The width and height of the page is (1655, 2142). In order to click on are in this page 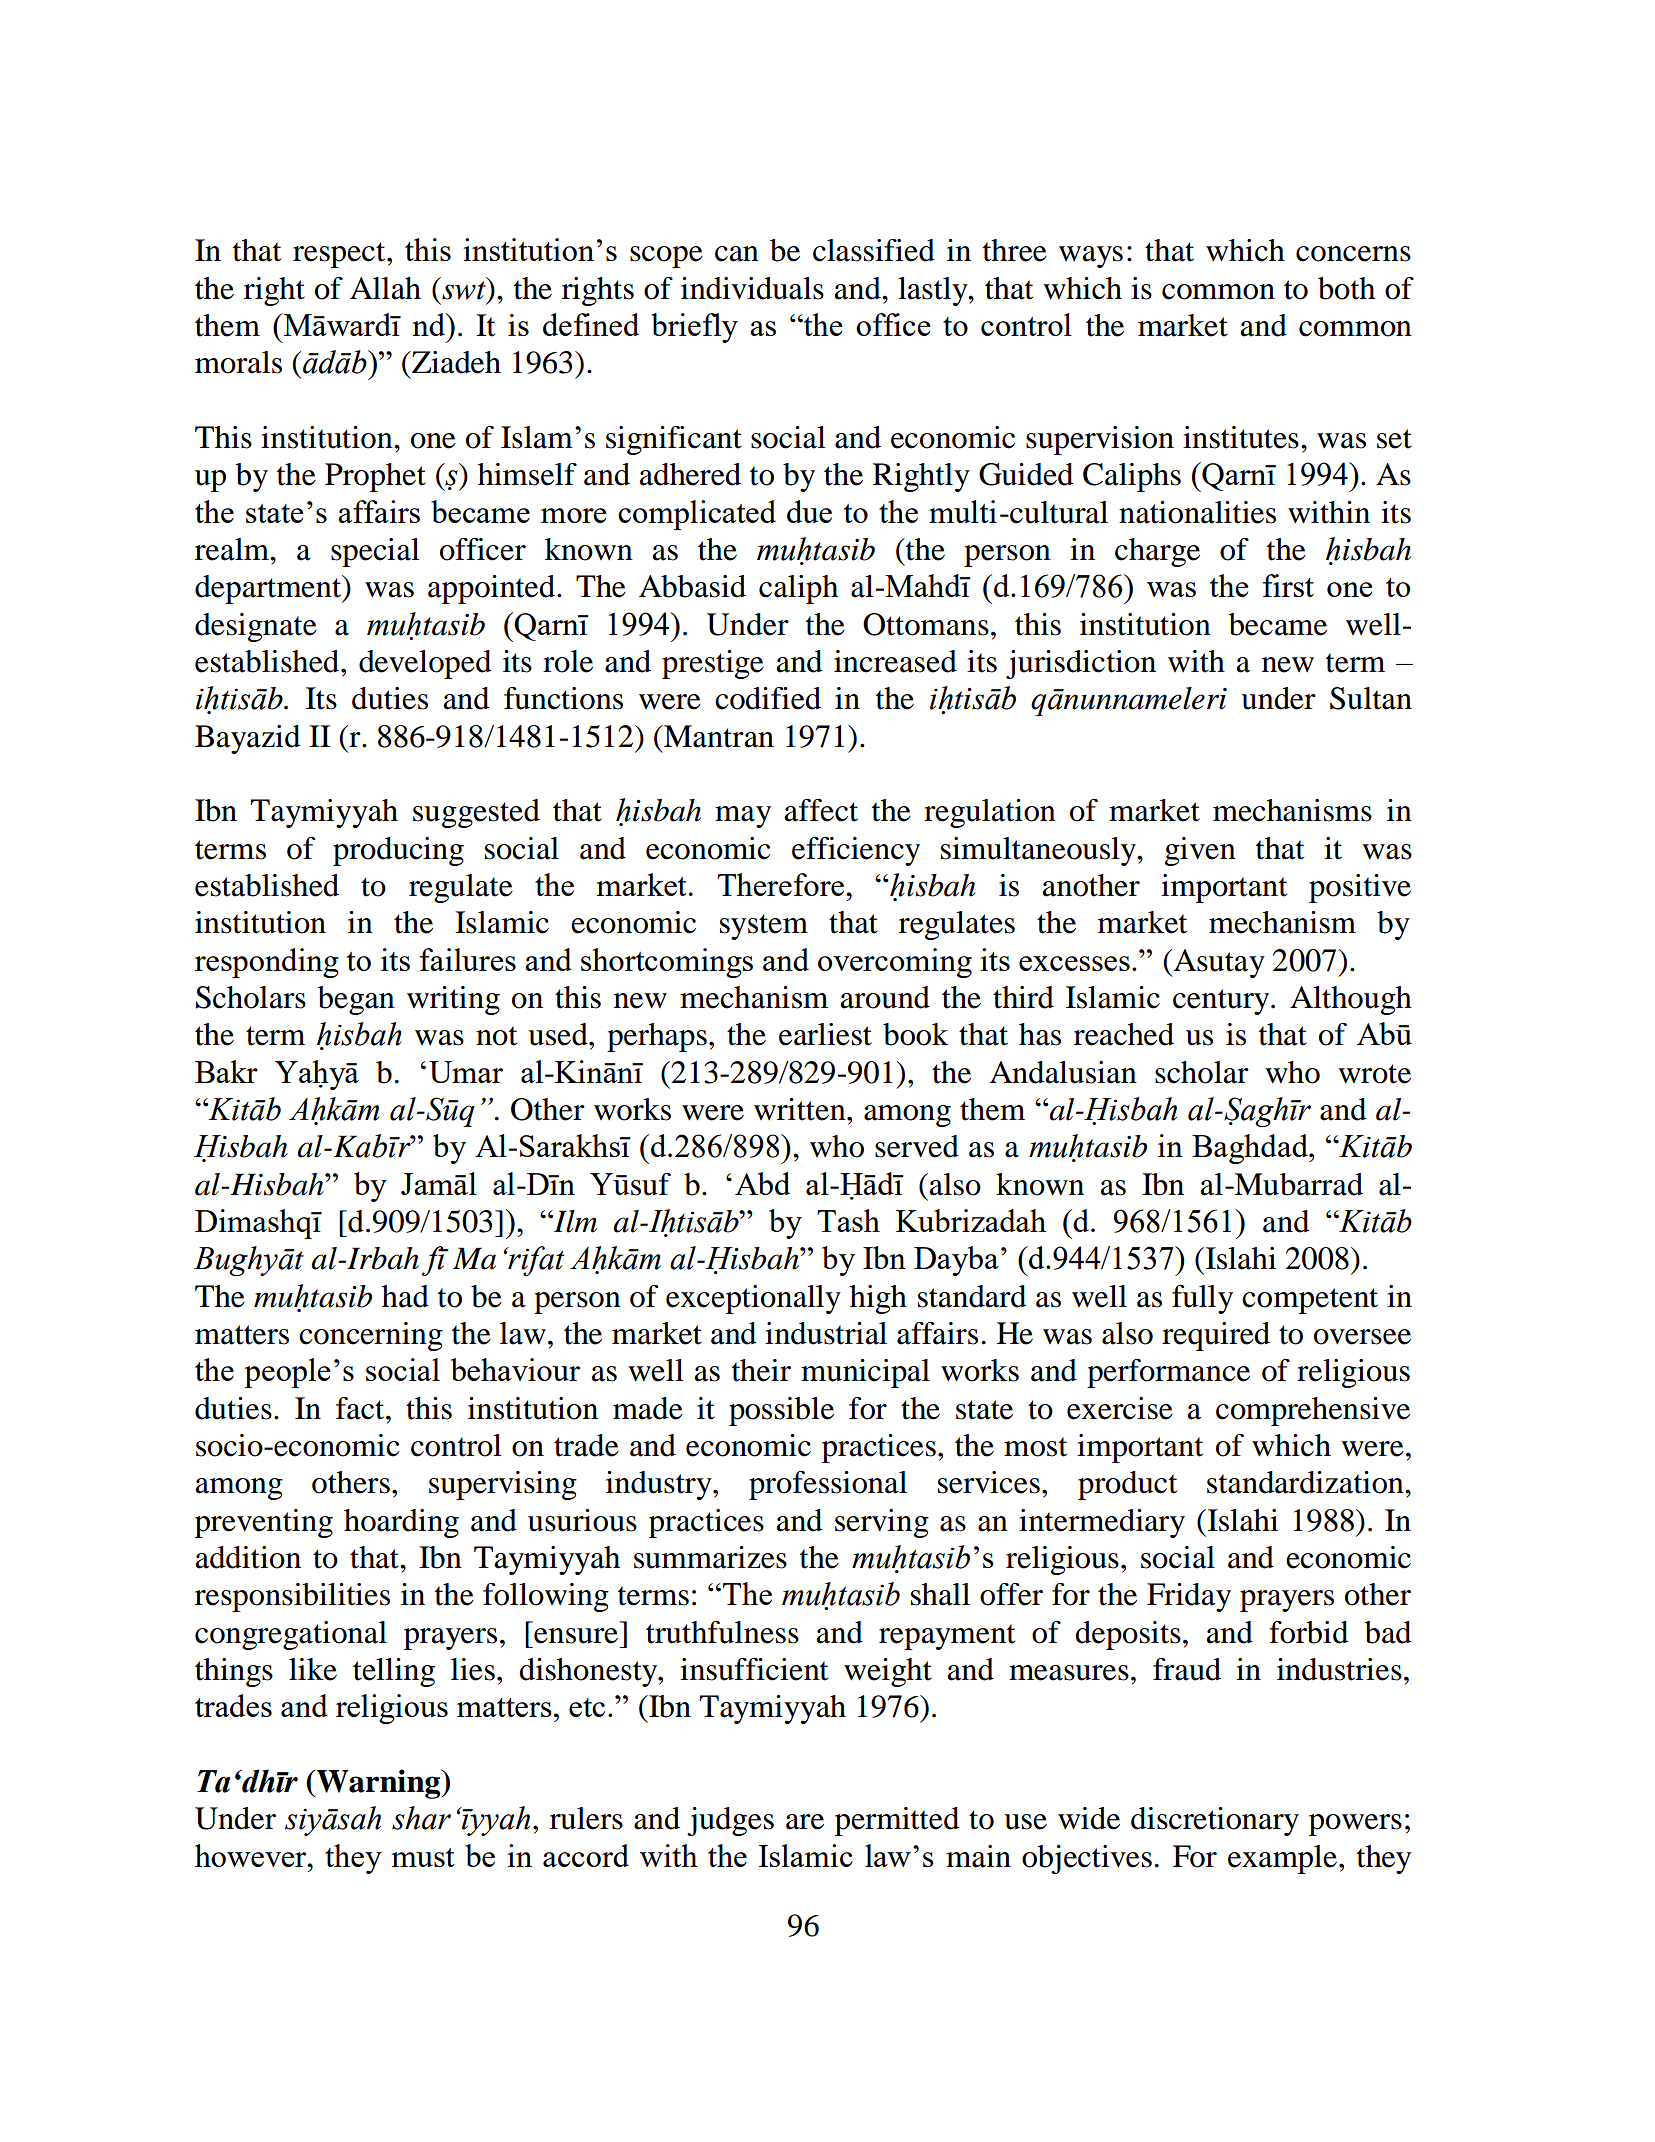, I will do `click(805, 1822)`.
